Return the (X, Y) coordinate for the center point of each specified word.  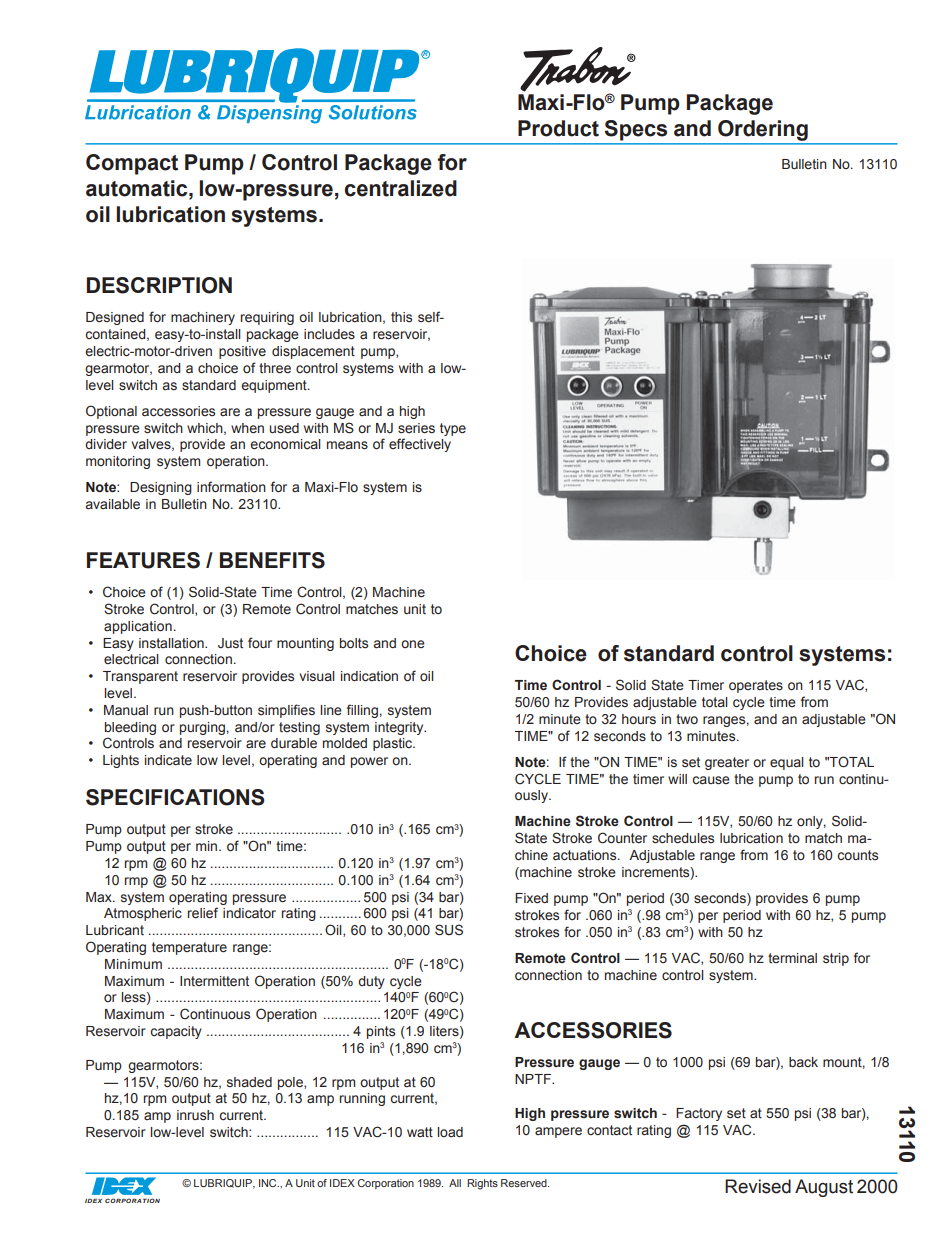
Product (558, 128)
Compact (132, 164)
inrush (195, 1115)
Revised (758, 1186)
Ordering (763, 130)
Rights (482, 1184)
